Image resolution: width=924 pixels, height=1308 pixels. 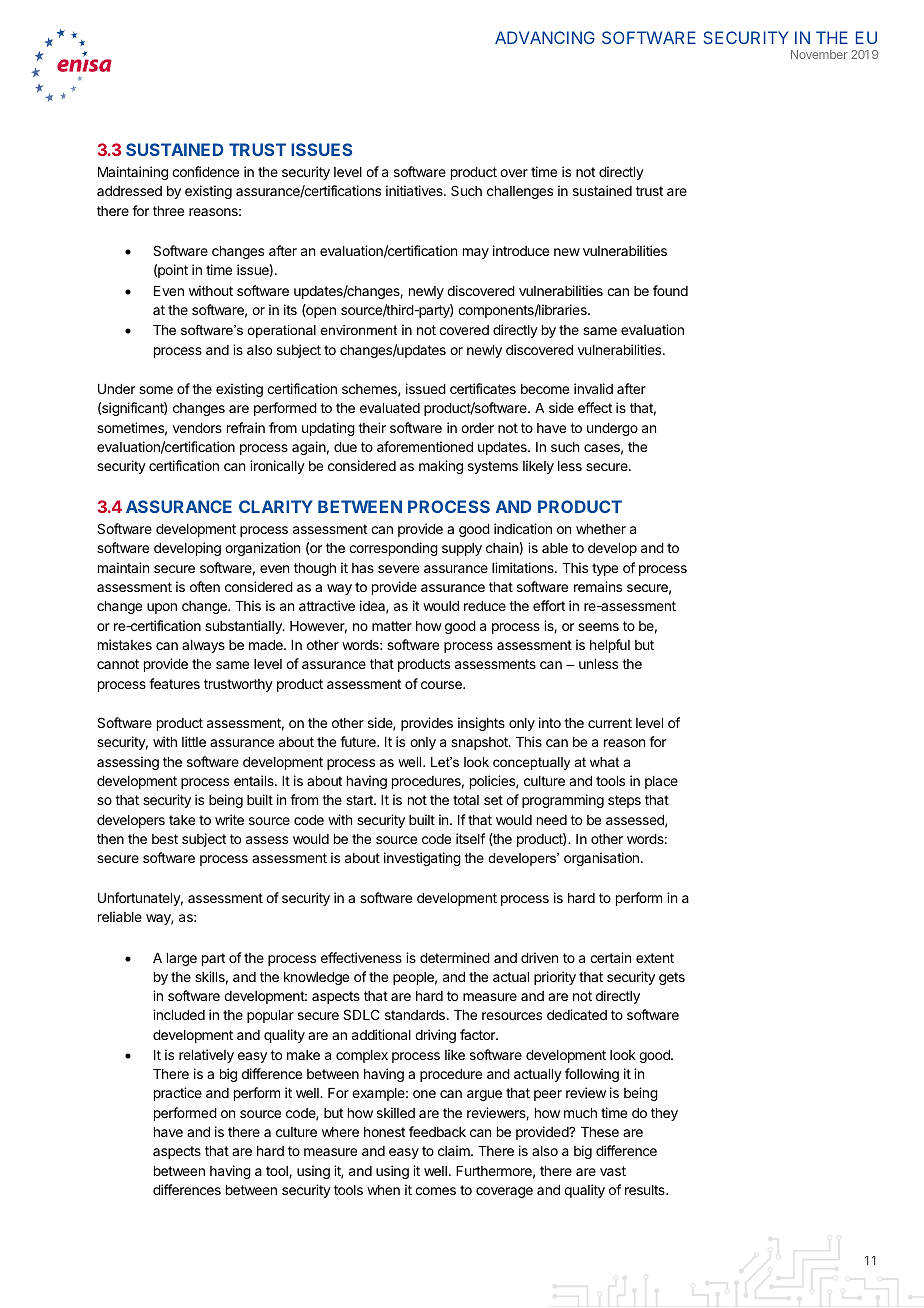 I want to click on practice, so click(x=178, y=1094).
